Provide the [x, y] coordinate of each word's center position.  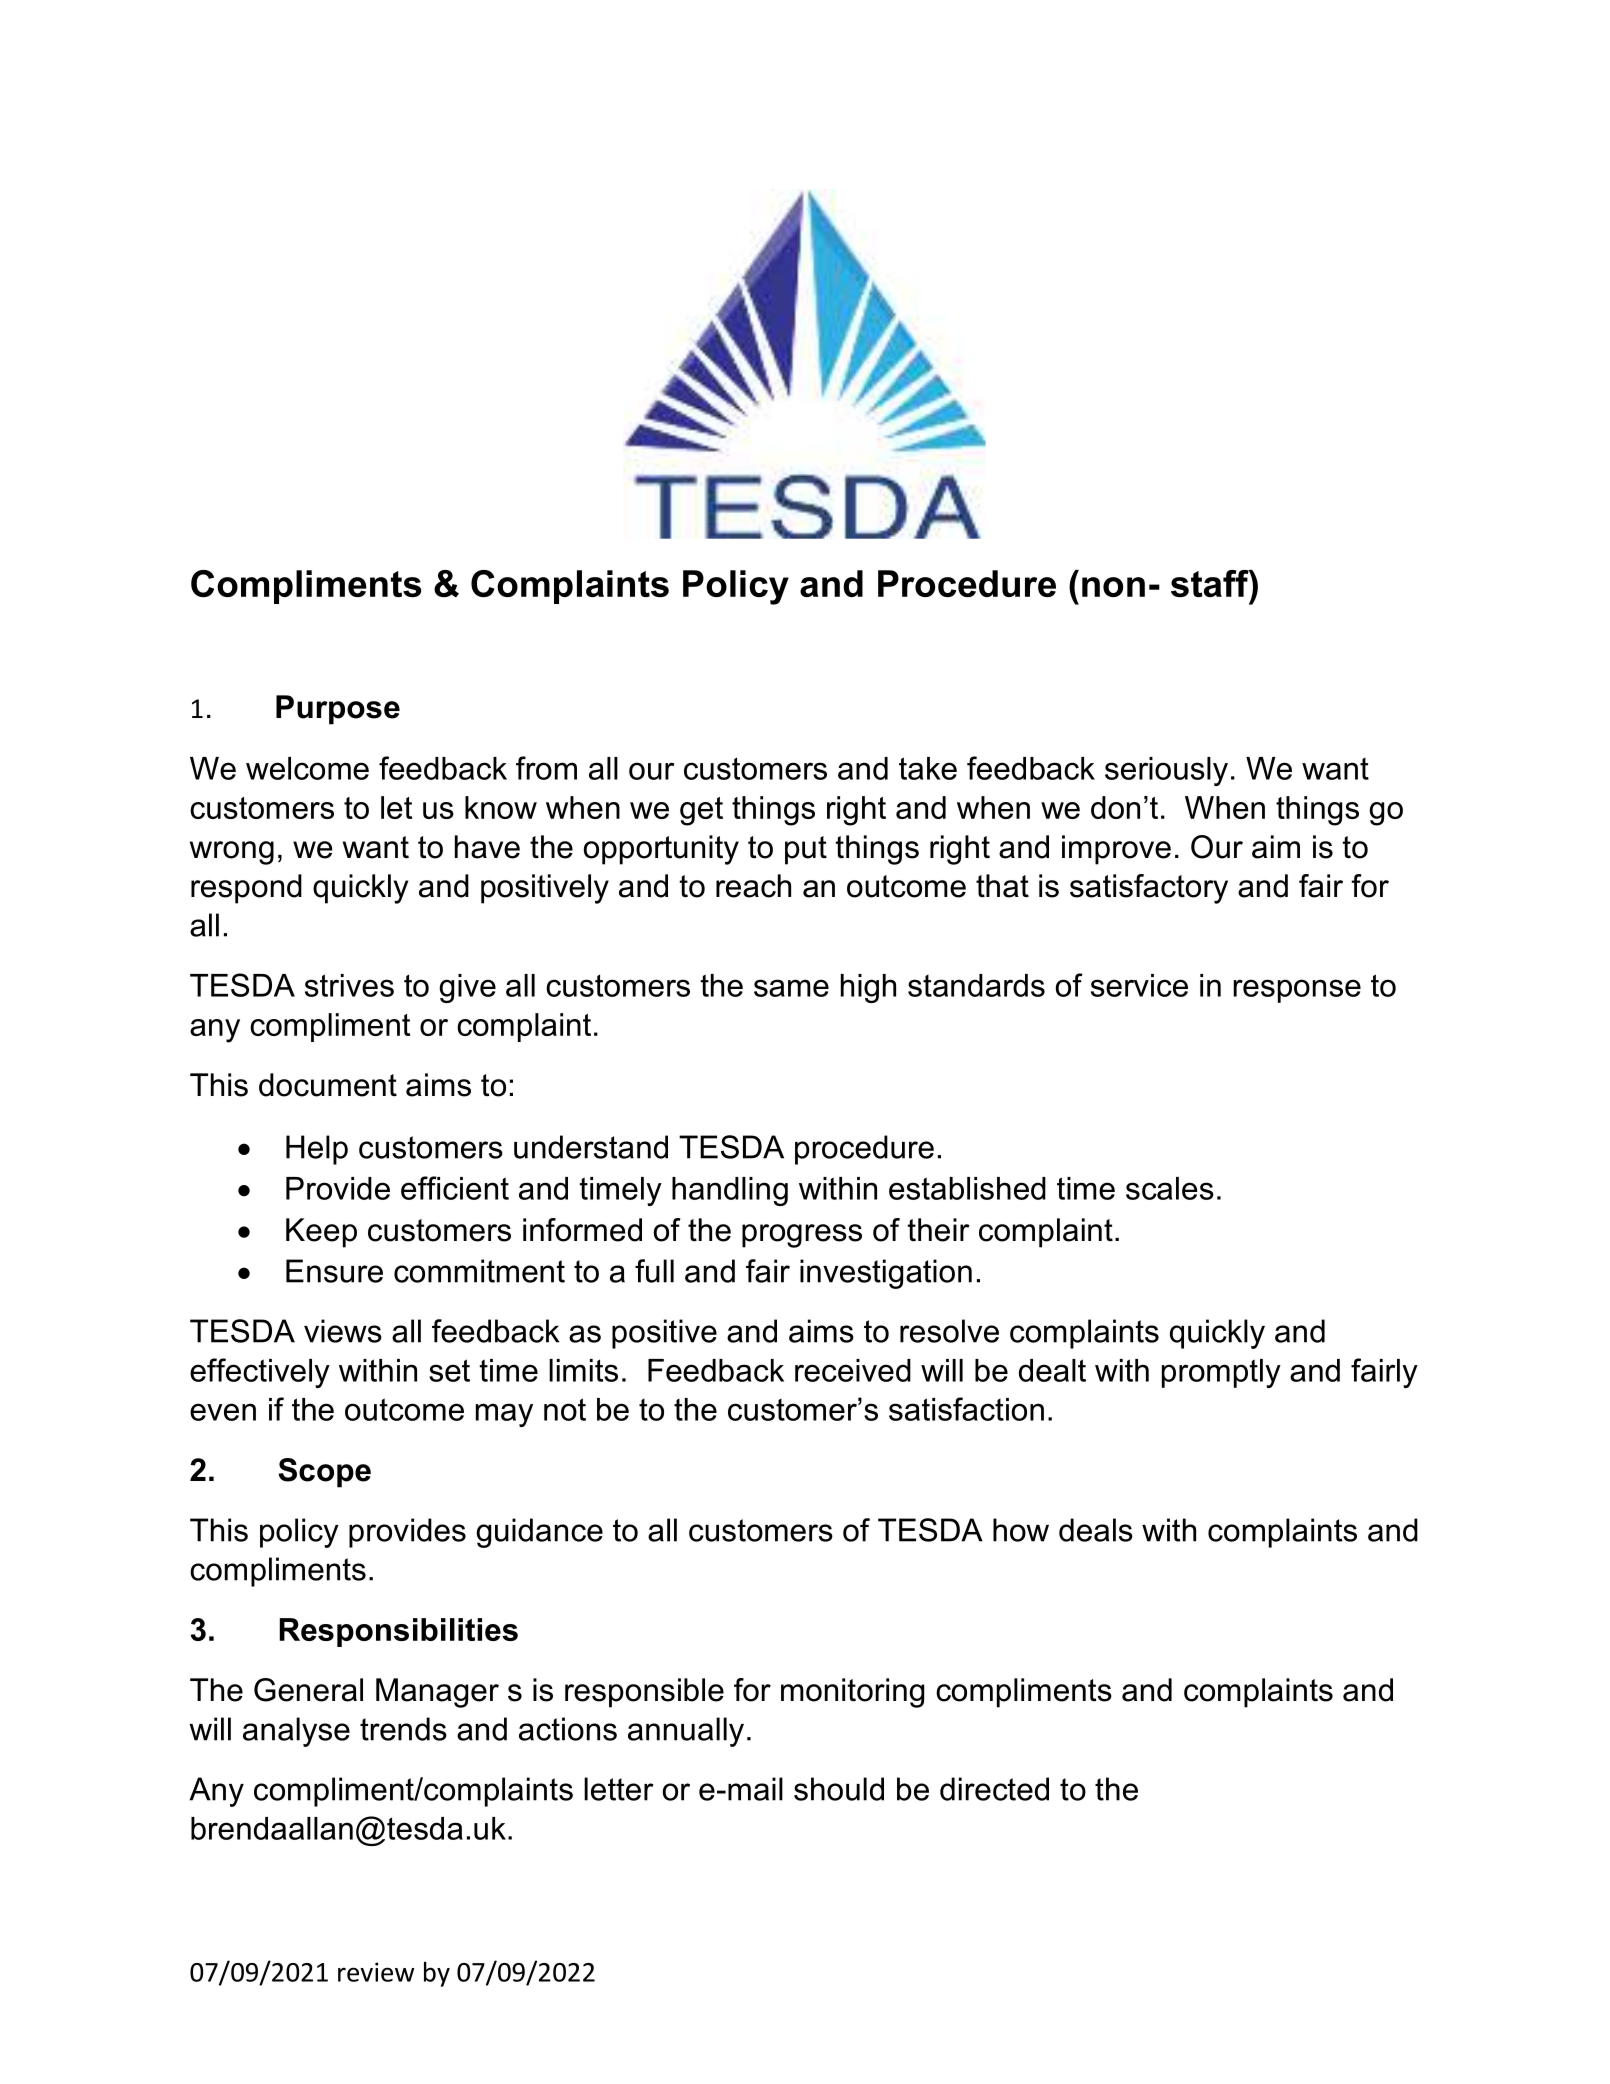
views [343, 1331]
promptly [1221, 1373]
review [376, 1972]
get [701, 811]
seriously [1166, 771]
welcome [307, 768]
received [853, 1370]
